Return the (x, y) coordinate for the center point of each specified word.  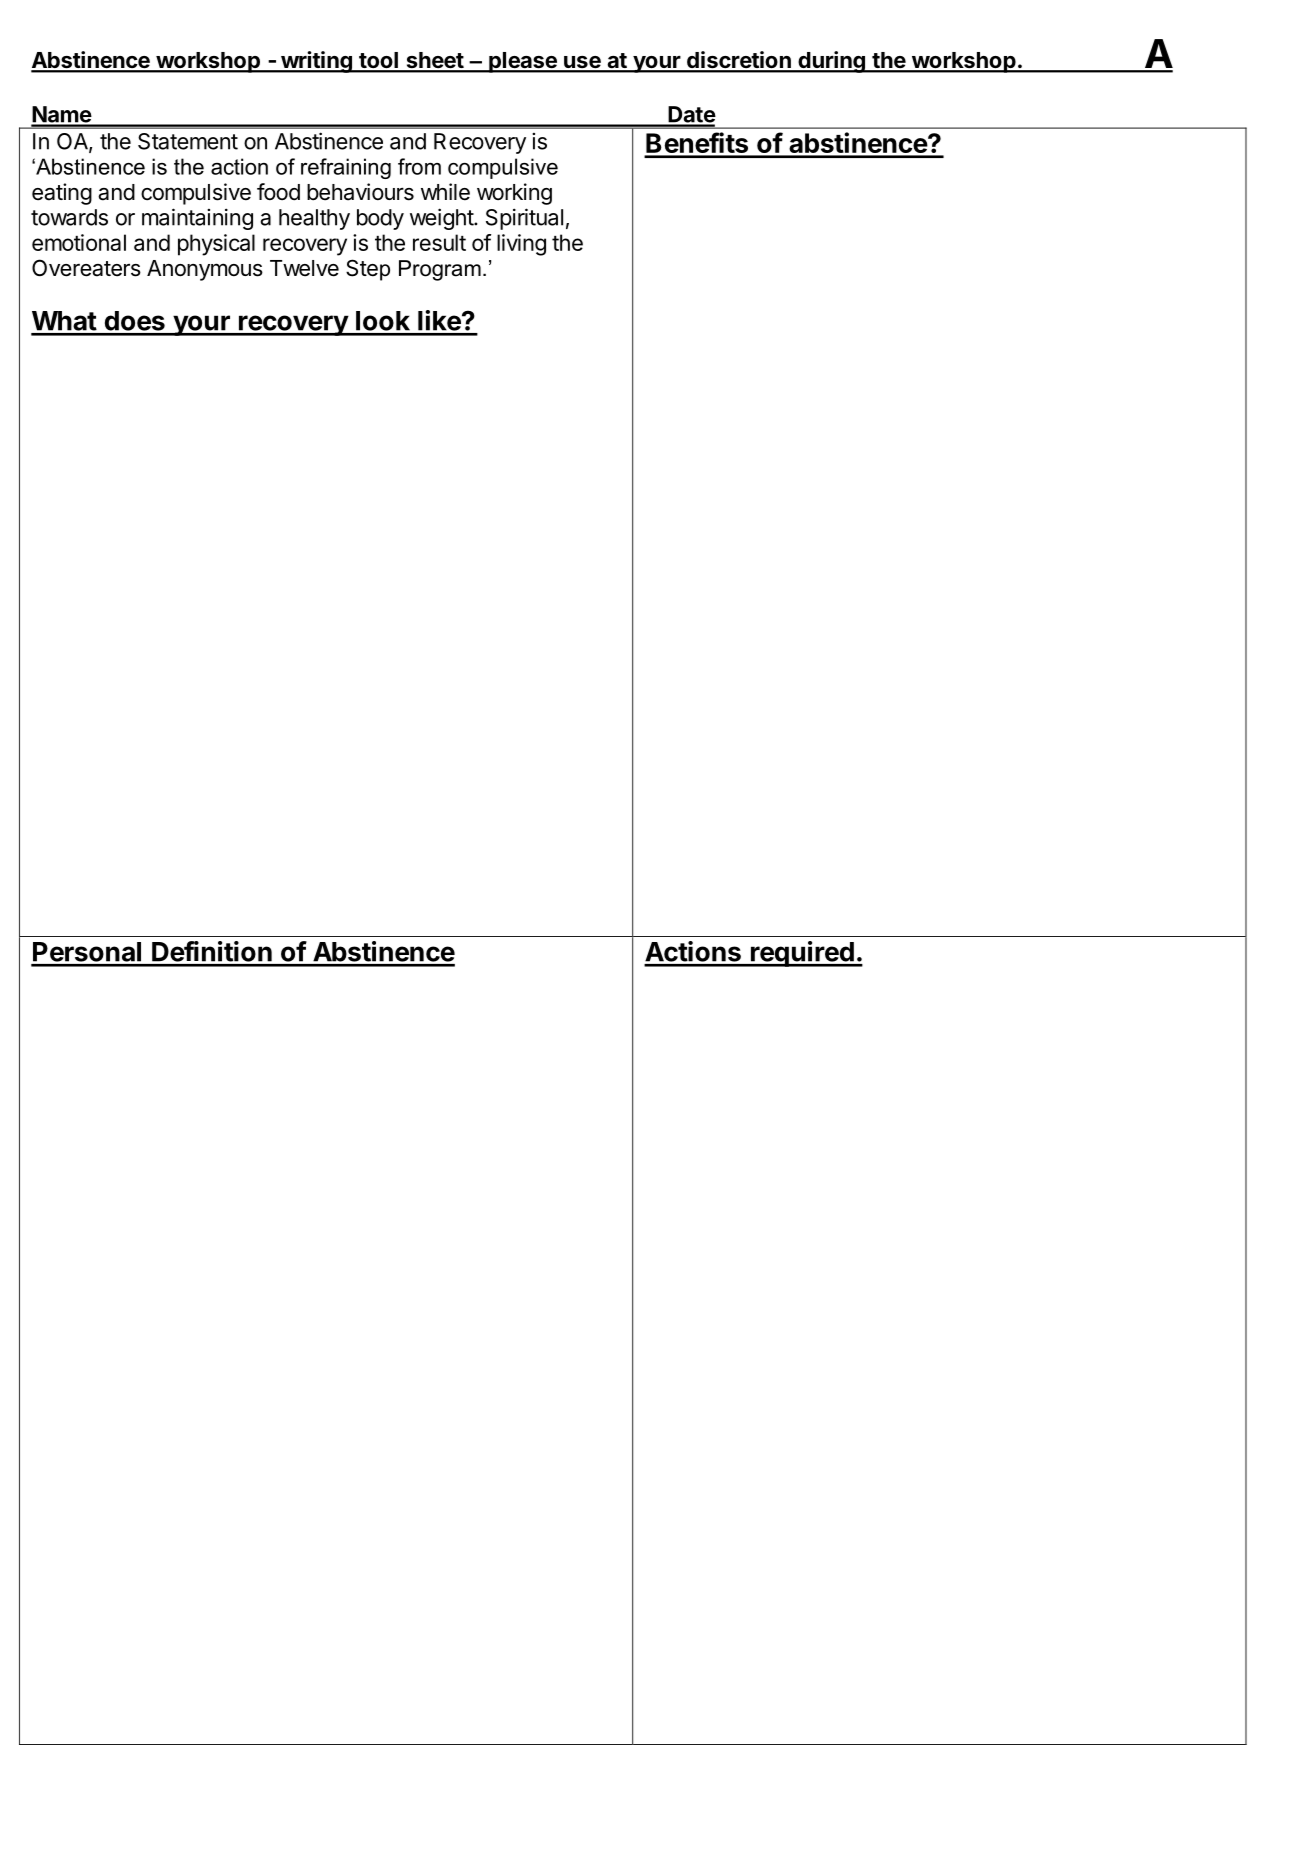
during (831, 62)
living (521, 245)
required (802, 954)
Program (440, 270)
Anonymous (205, 270)
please (523, 62)
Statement (188, 141)
